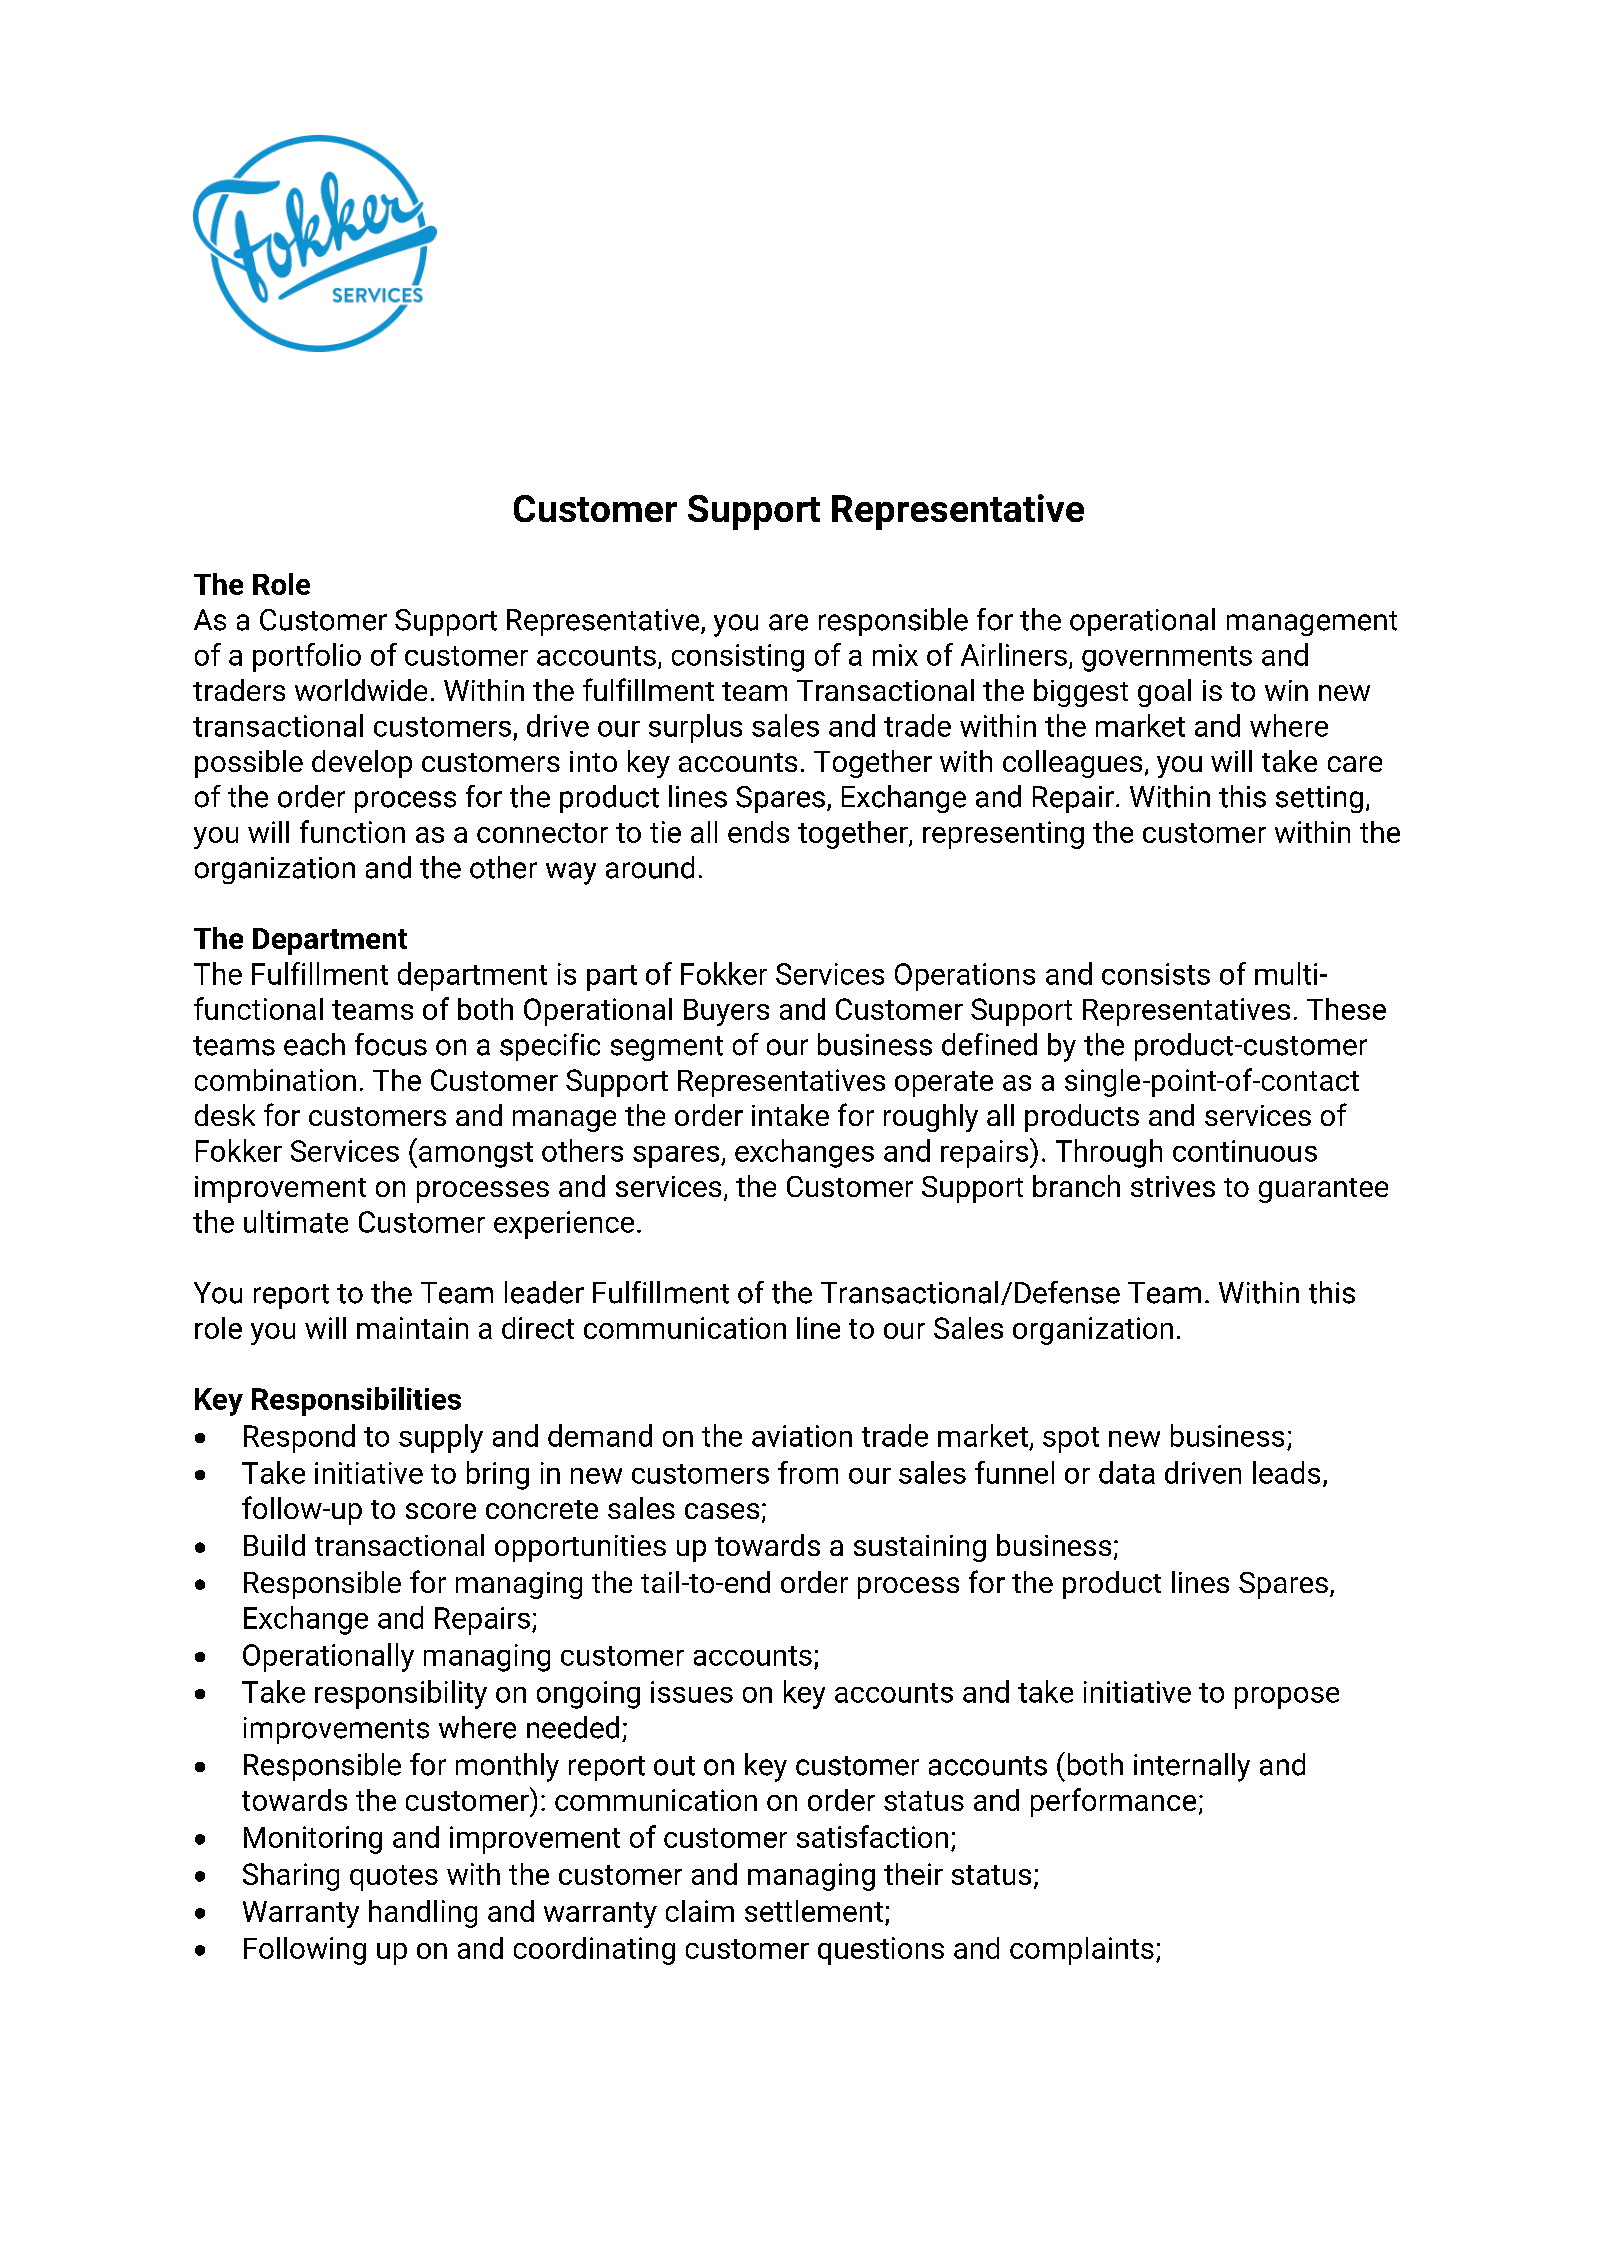  I want to click on consisting, so click(738, 658).
